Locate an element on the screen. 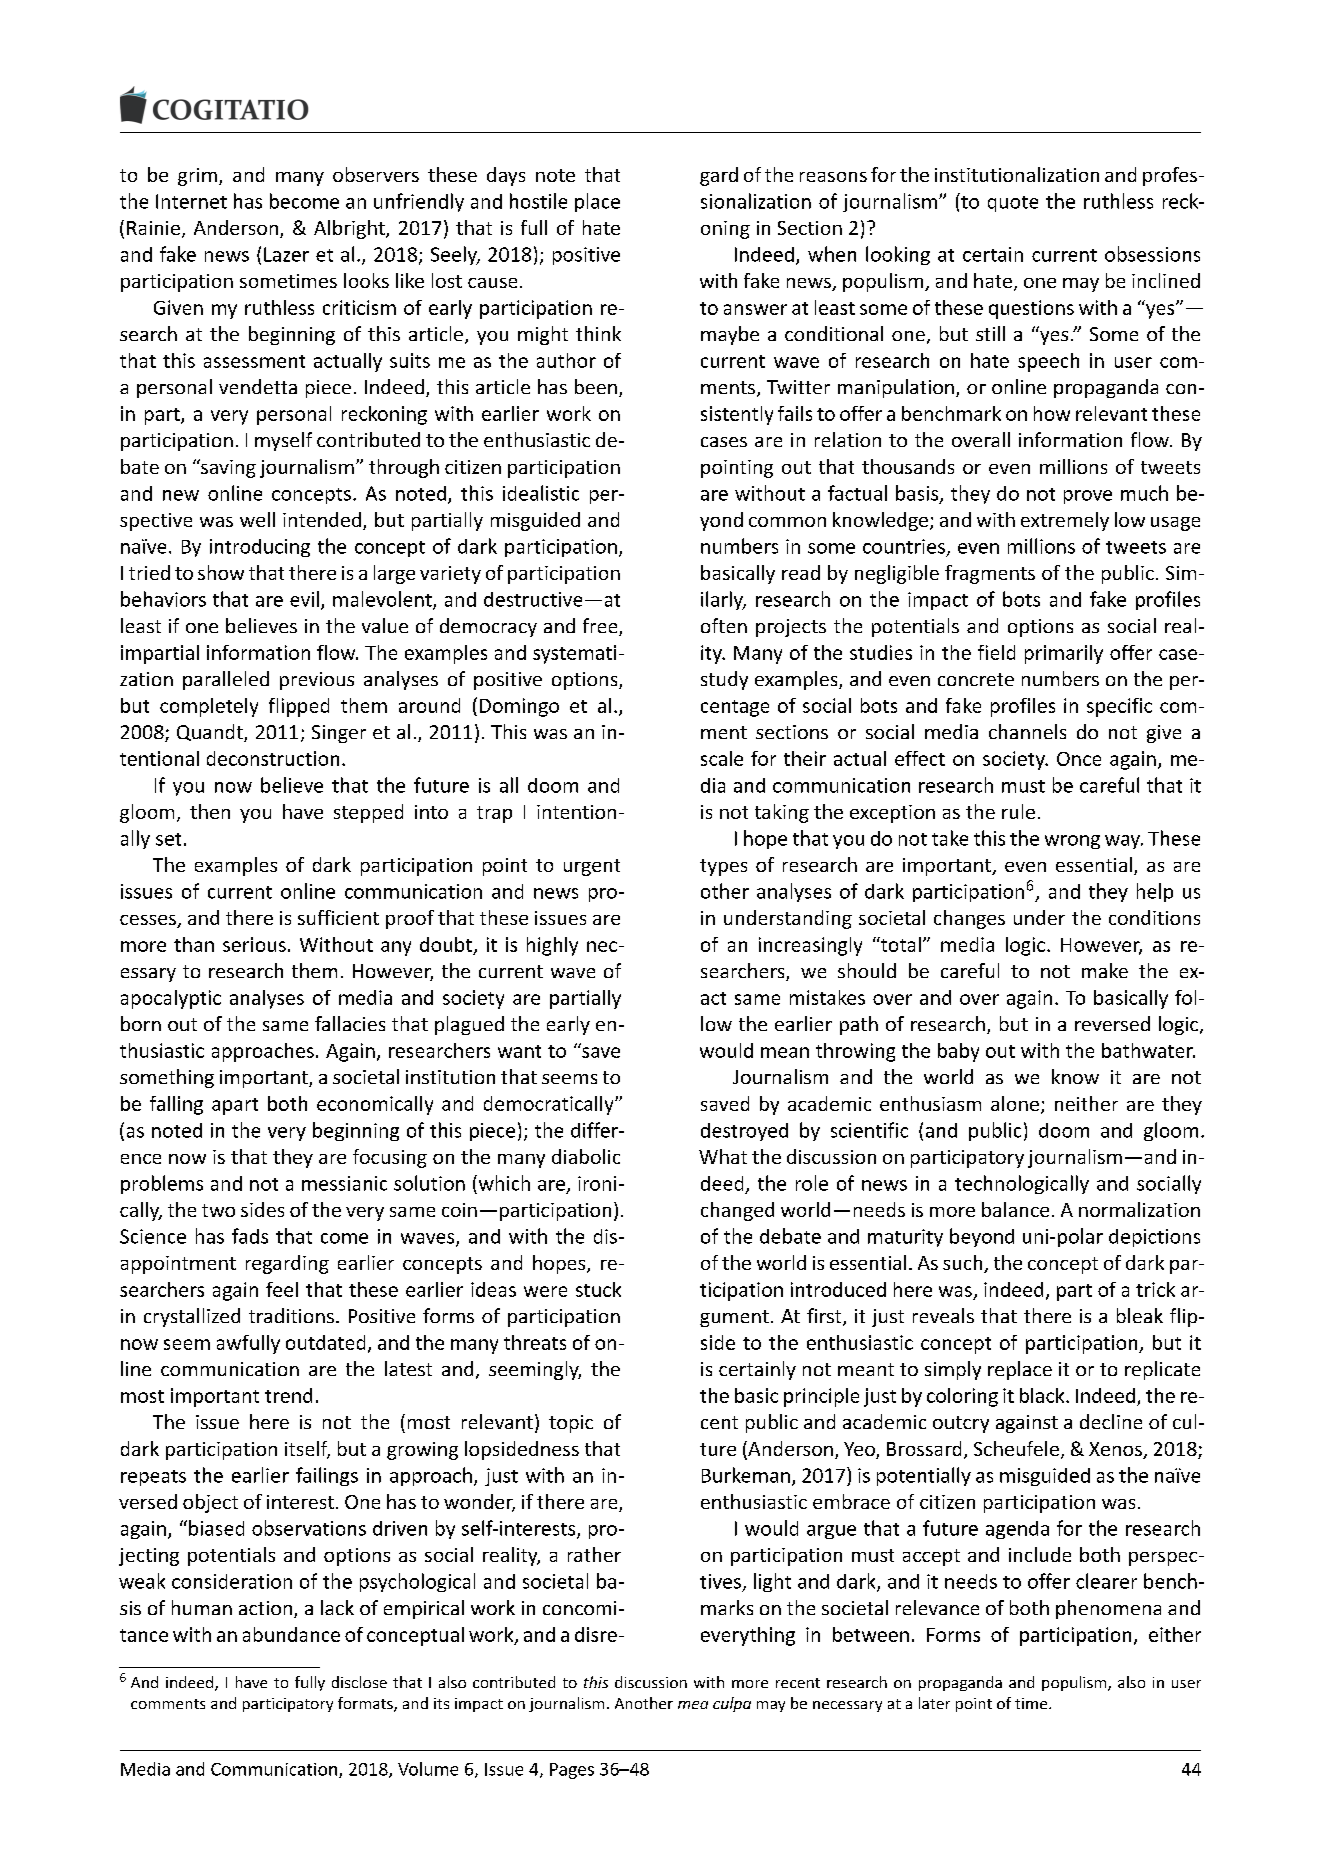 Image resolution: width=1321 pixels, height=1869 pixels. culpa is located at coordinates (732, 1704).
